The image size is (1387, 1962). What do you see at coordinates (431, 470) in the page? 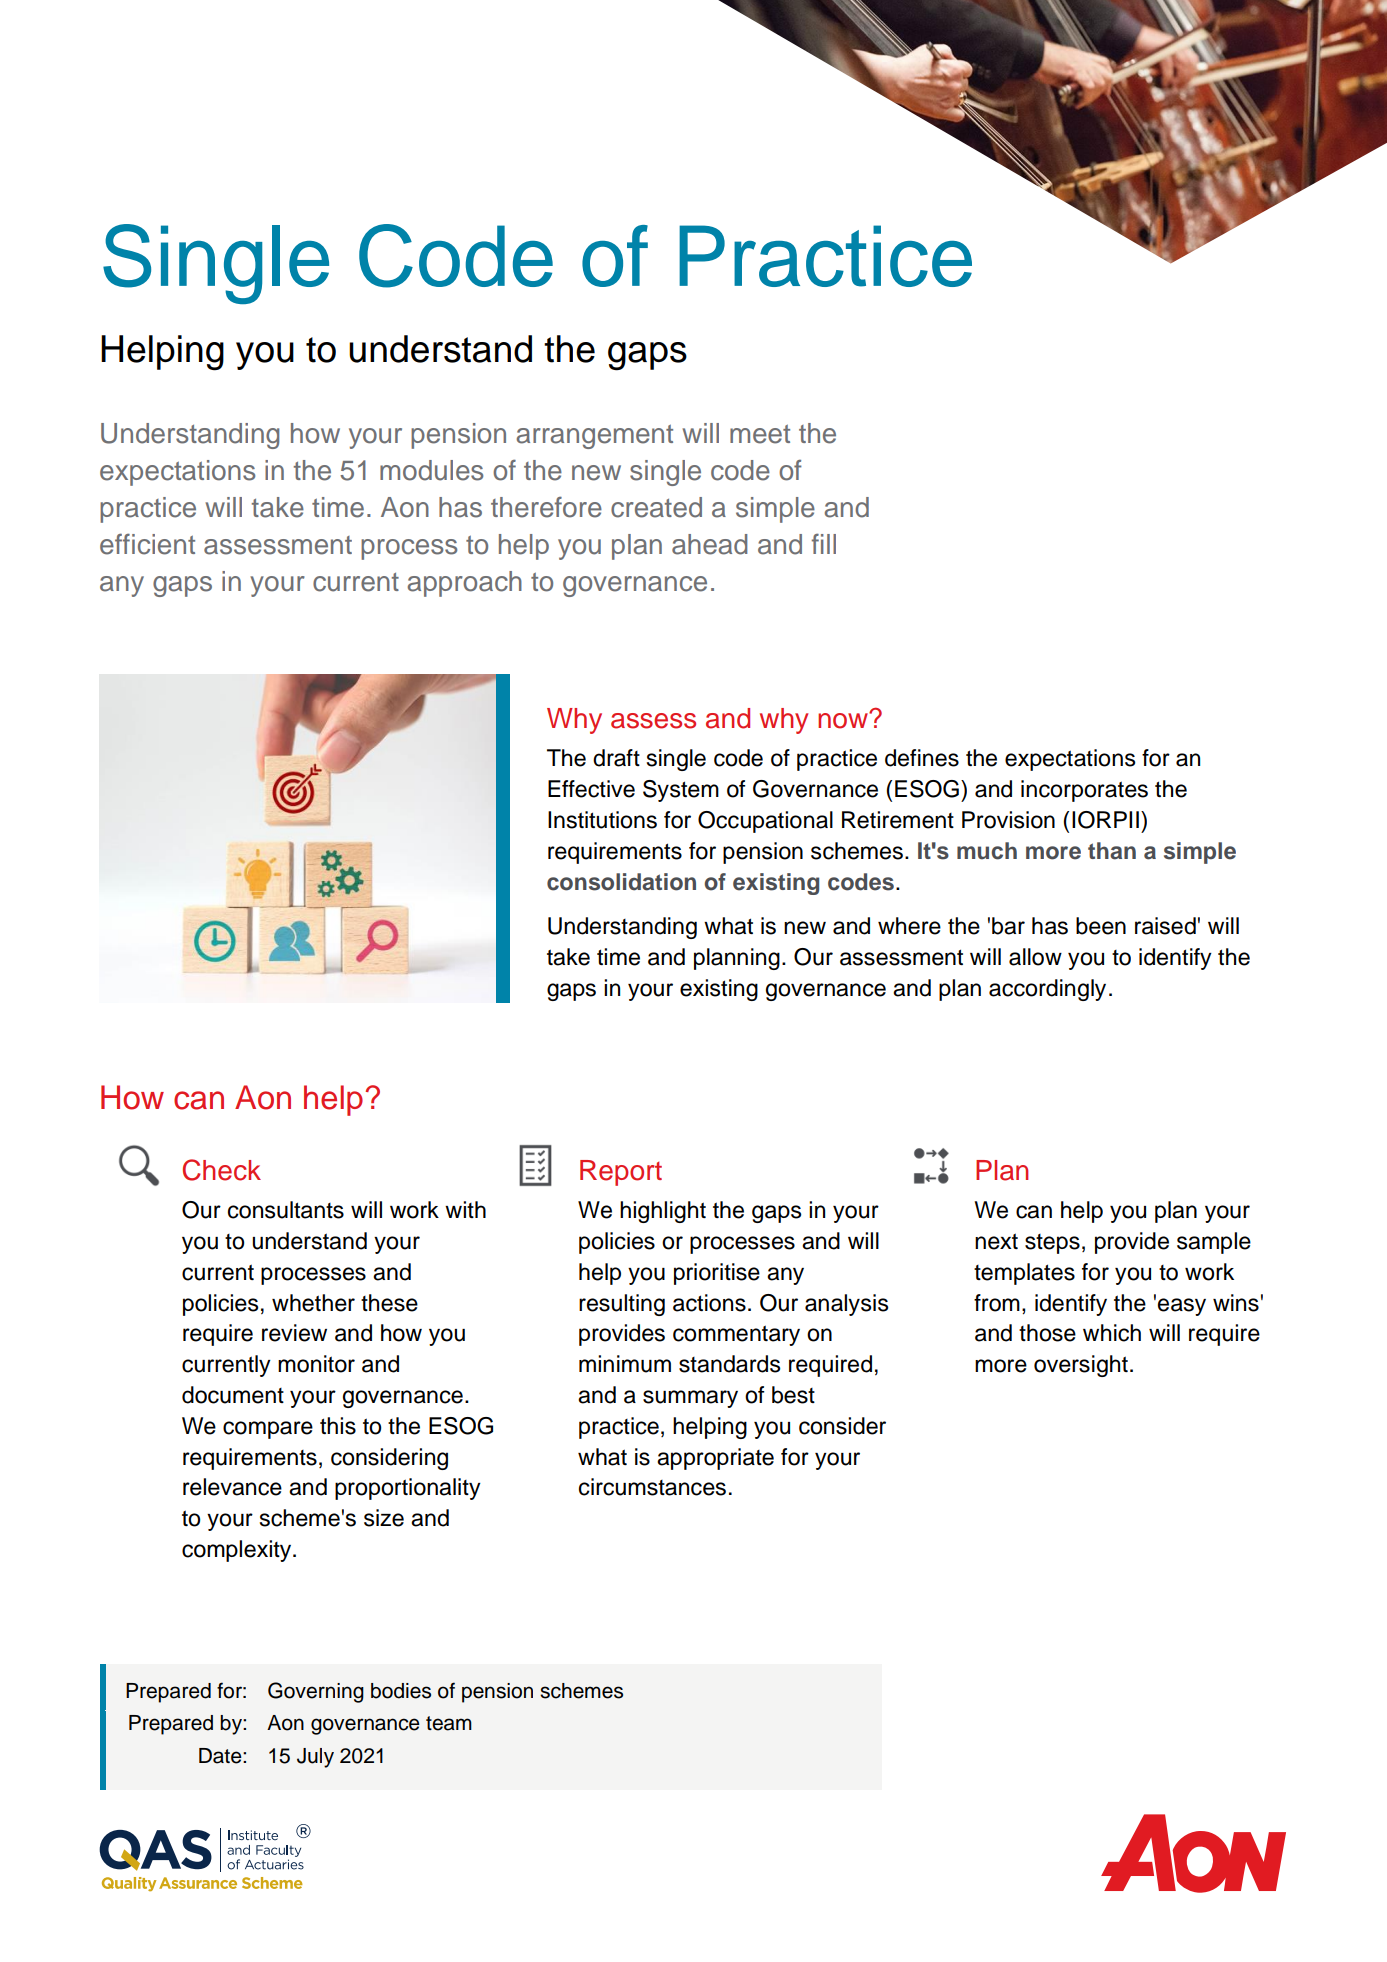
I see `modules` at bounding box center [431, 470].
